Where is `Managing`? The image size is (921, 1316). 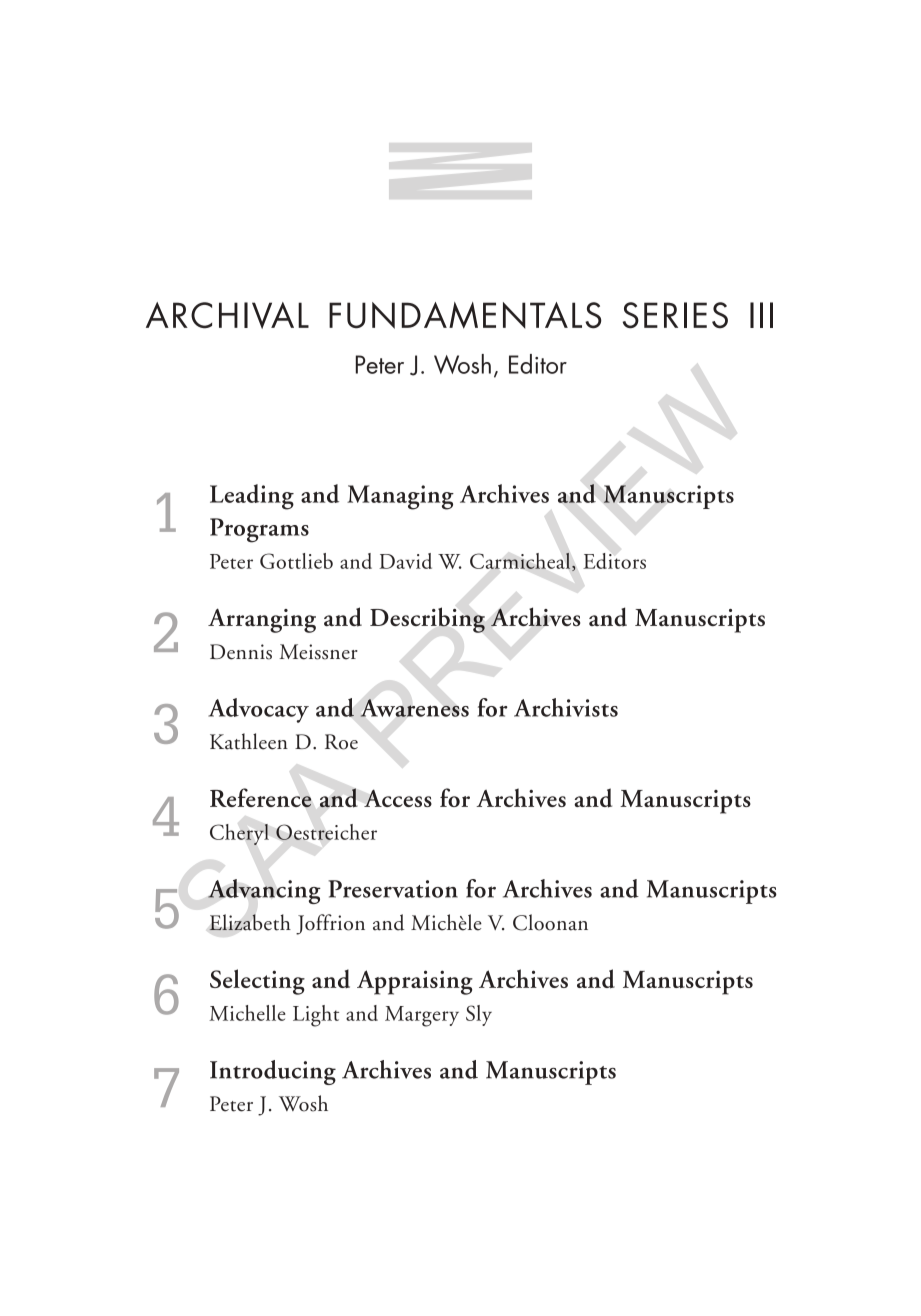 Managing is located at coordinates (400, 497).
